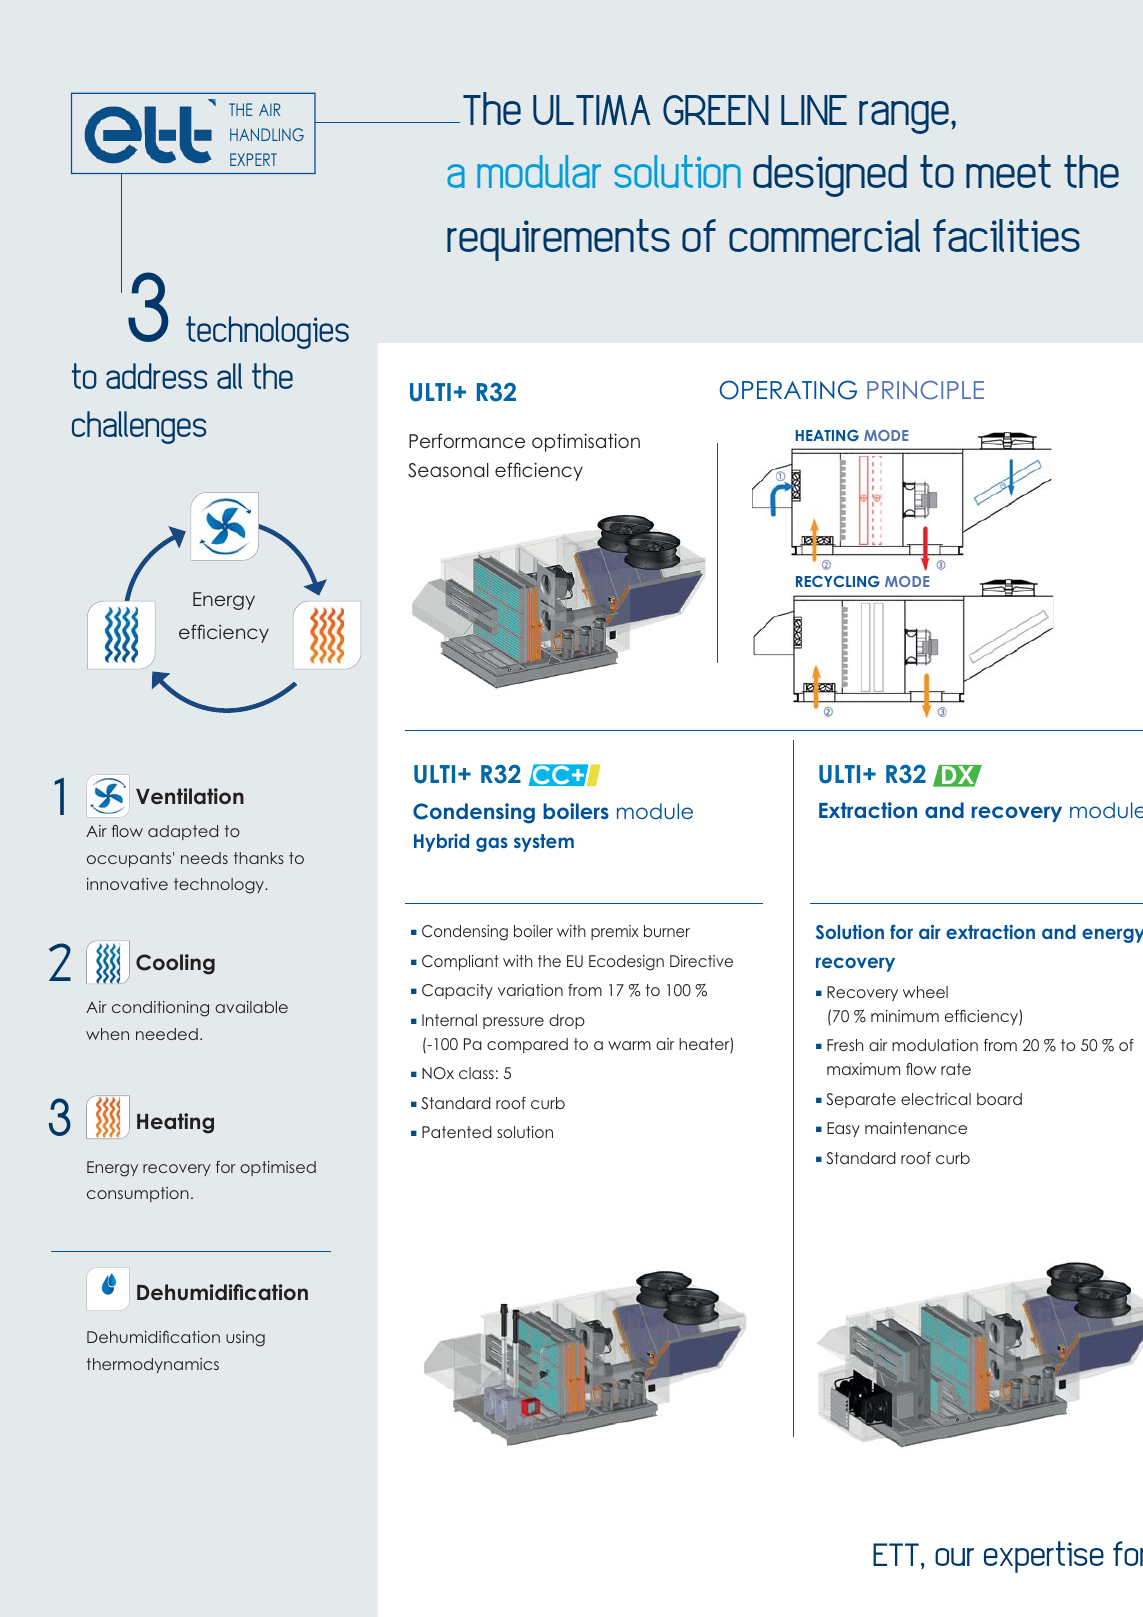 Image resolution: width=1143 pixels, height=1617 pixels. What do you see at coordinates (153, 1365) in the image?
I see `thermodynamics` at bounding box center [153, 1365].
